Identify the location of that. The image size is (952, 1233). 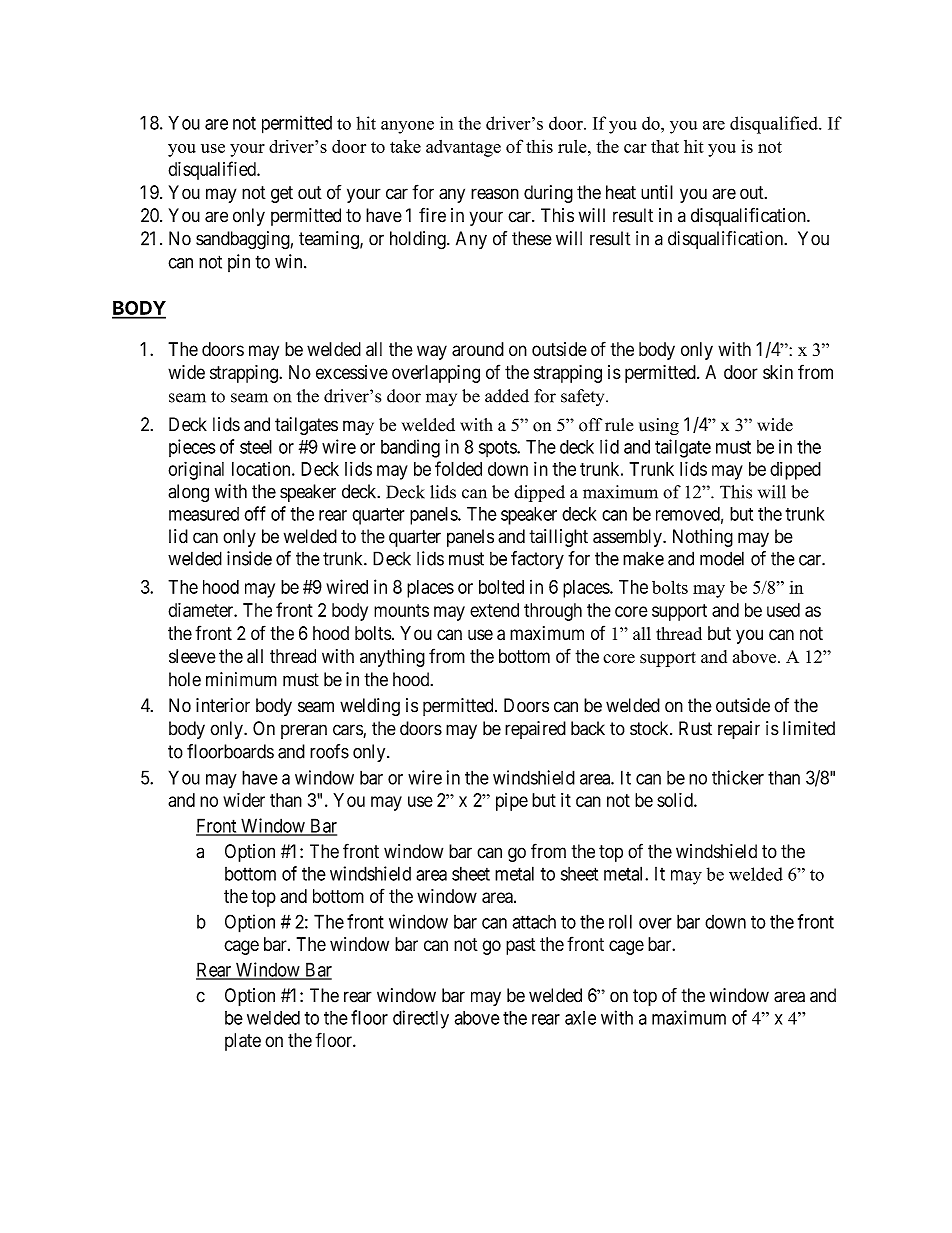
(665, 146).
